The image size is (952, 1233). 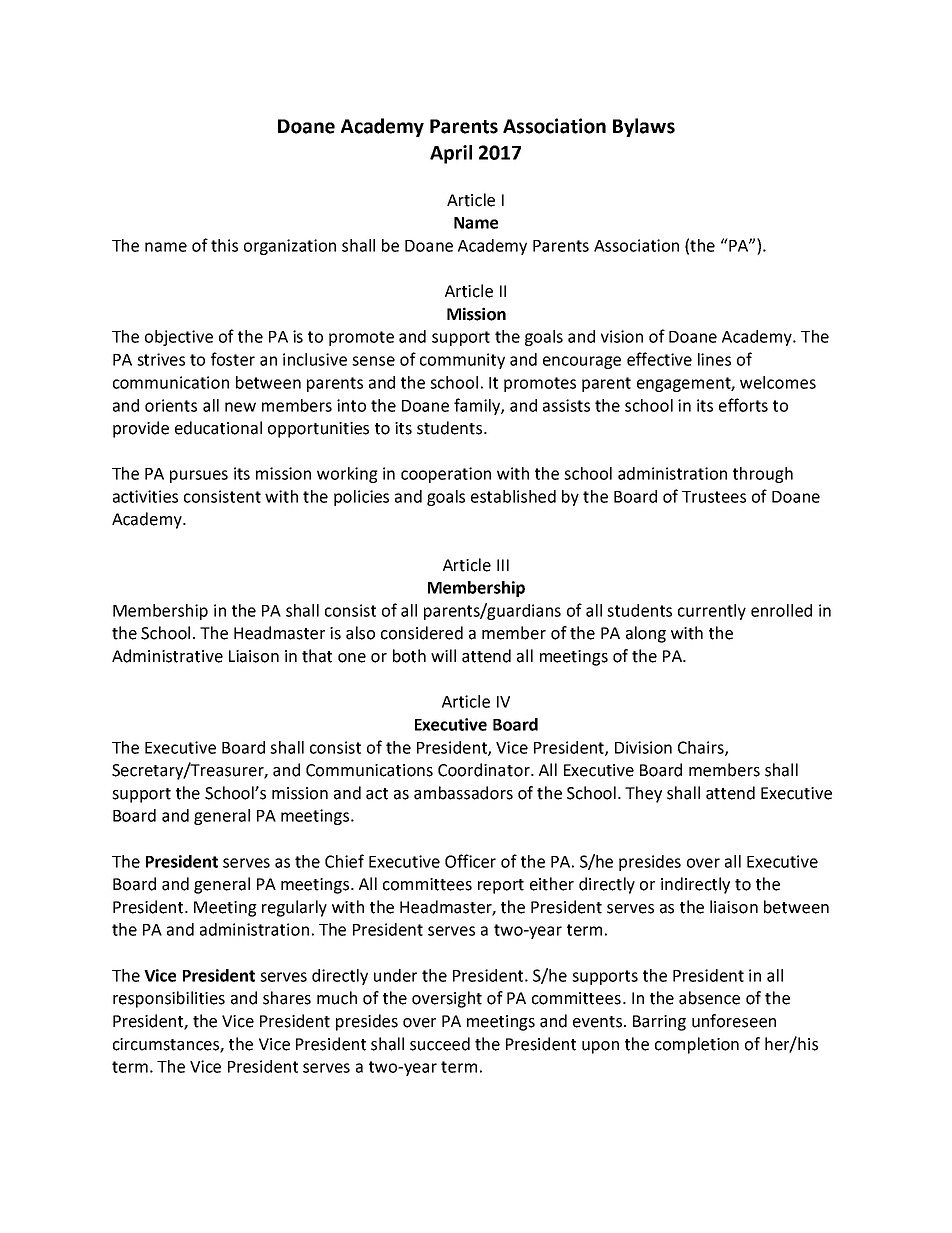 What do you see at coordinates (440, 1044) in the document?
I see `succeed` at bounding box center [440, 1044].
